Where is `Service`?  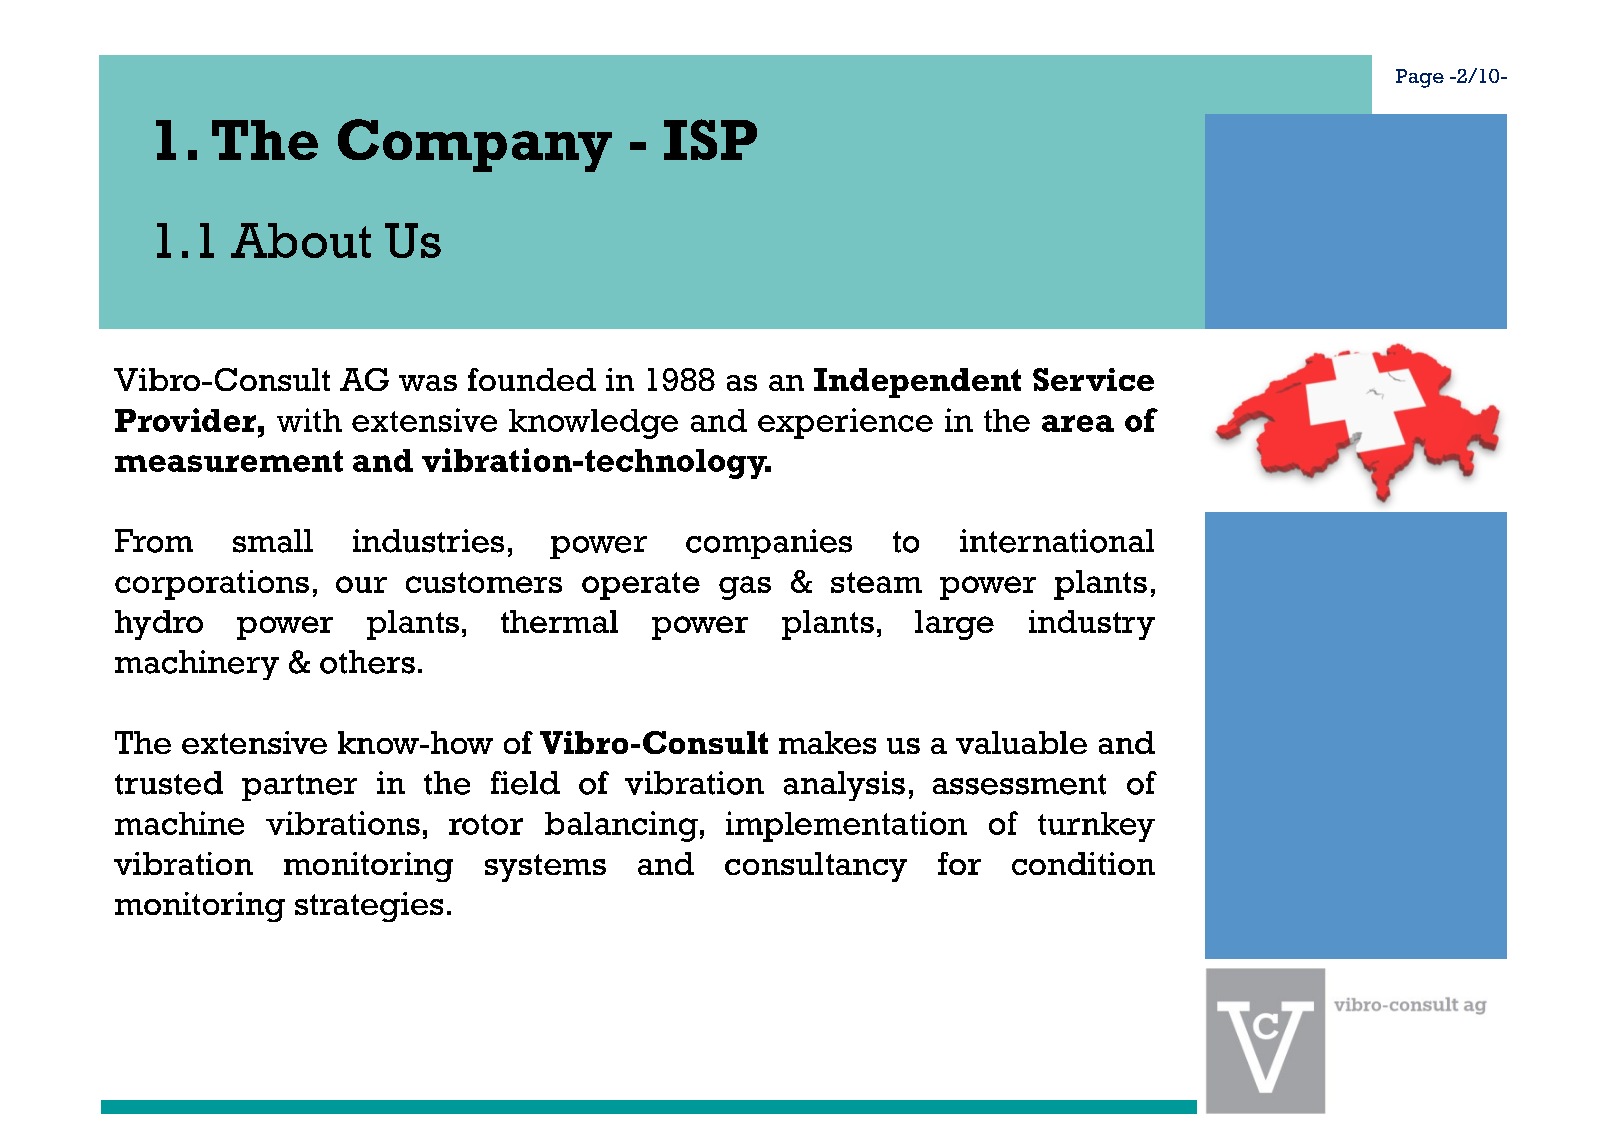
Service is located at coordinates (1093, 379).
